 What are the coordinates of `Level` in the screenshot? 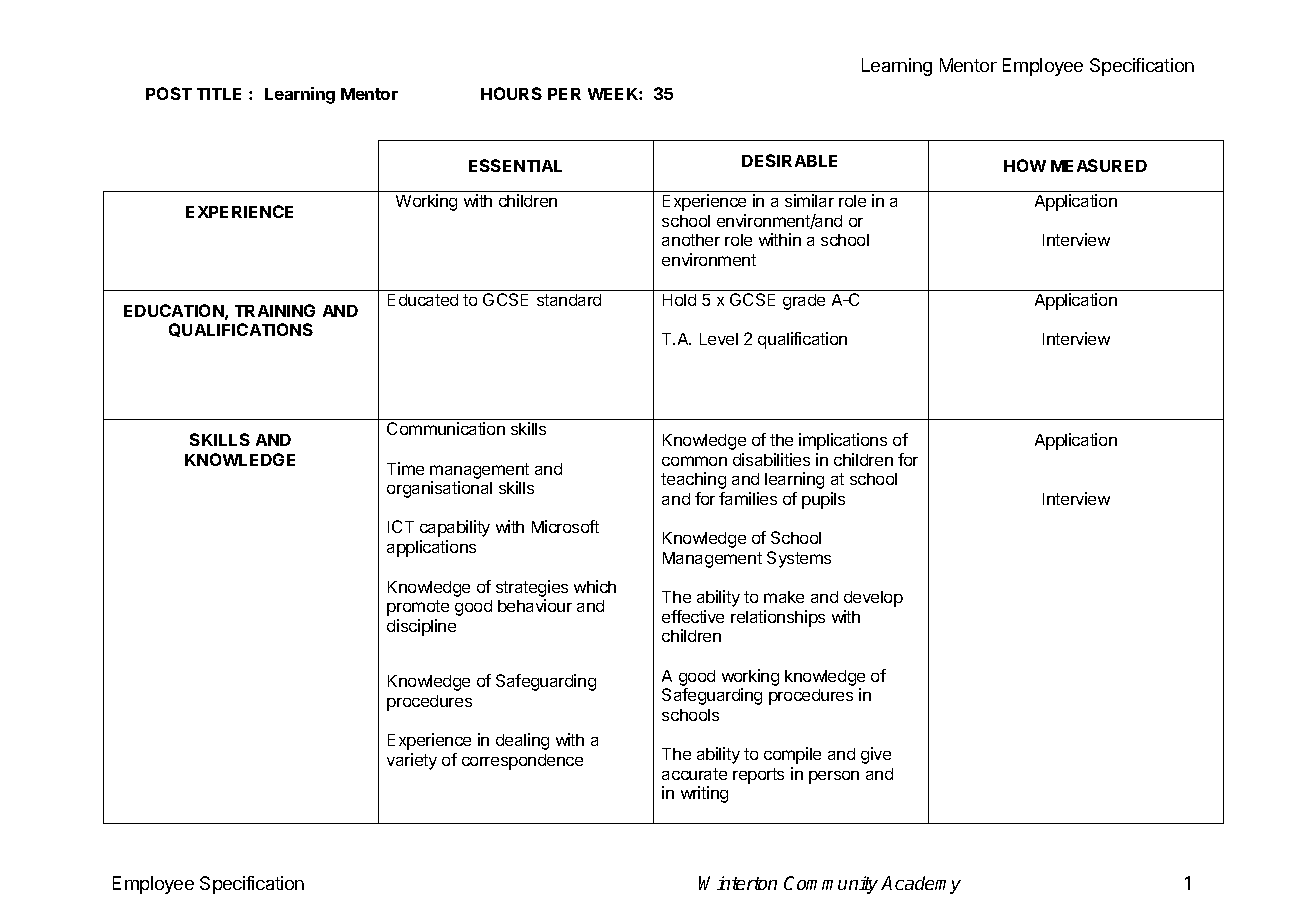 It's located at (719, 339).
